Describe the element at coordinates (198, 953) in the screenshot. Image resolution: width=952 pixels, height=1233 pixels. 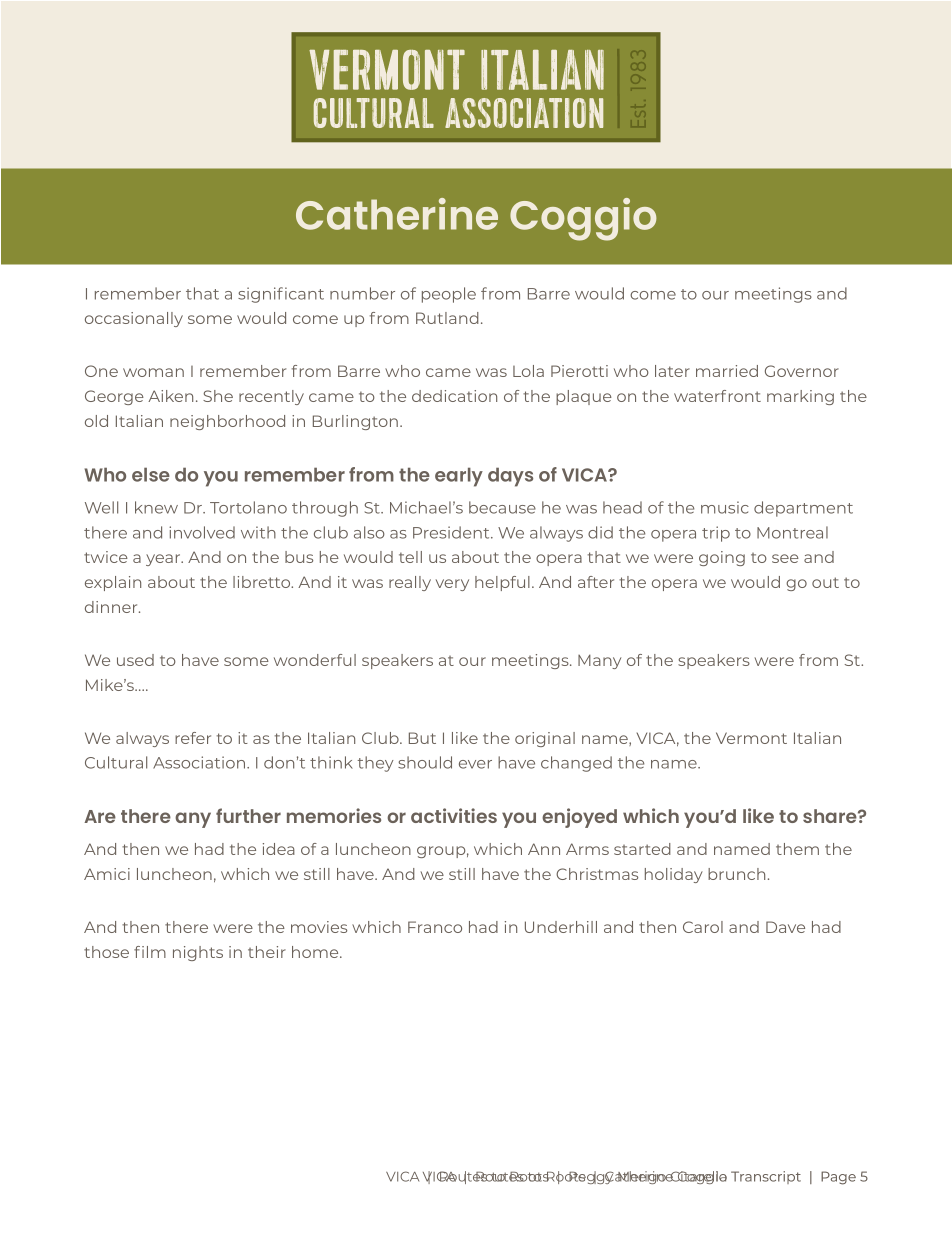
I see `nights` at that location.
